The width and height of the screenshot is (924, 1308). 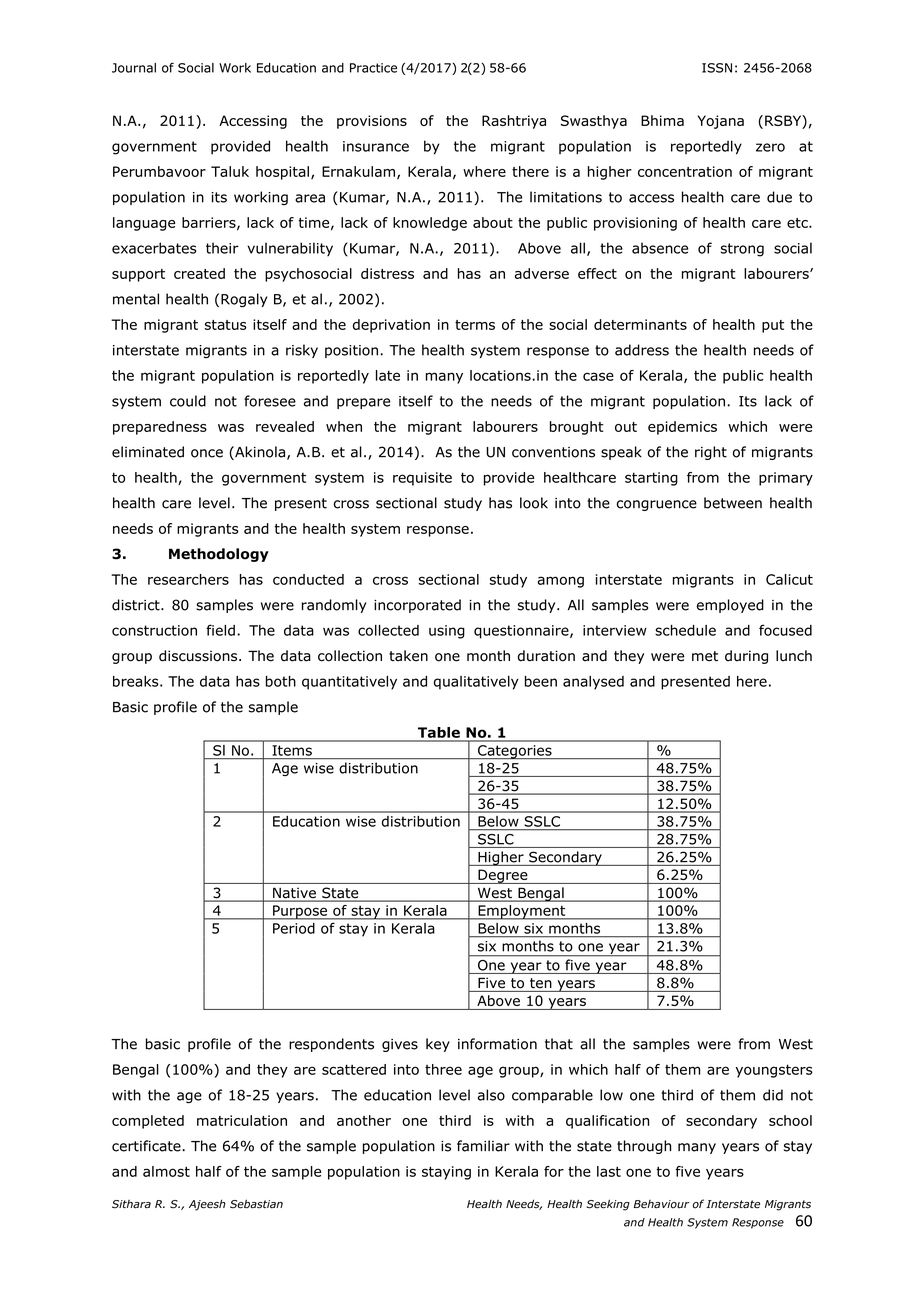 I want to click on field, so click(x=220, y=630).
